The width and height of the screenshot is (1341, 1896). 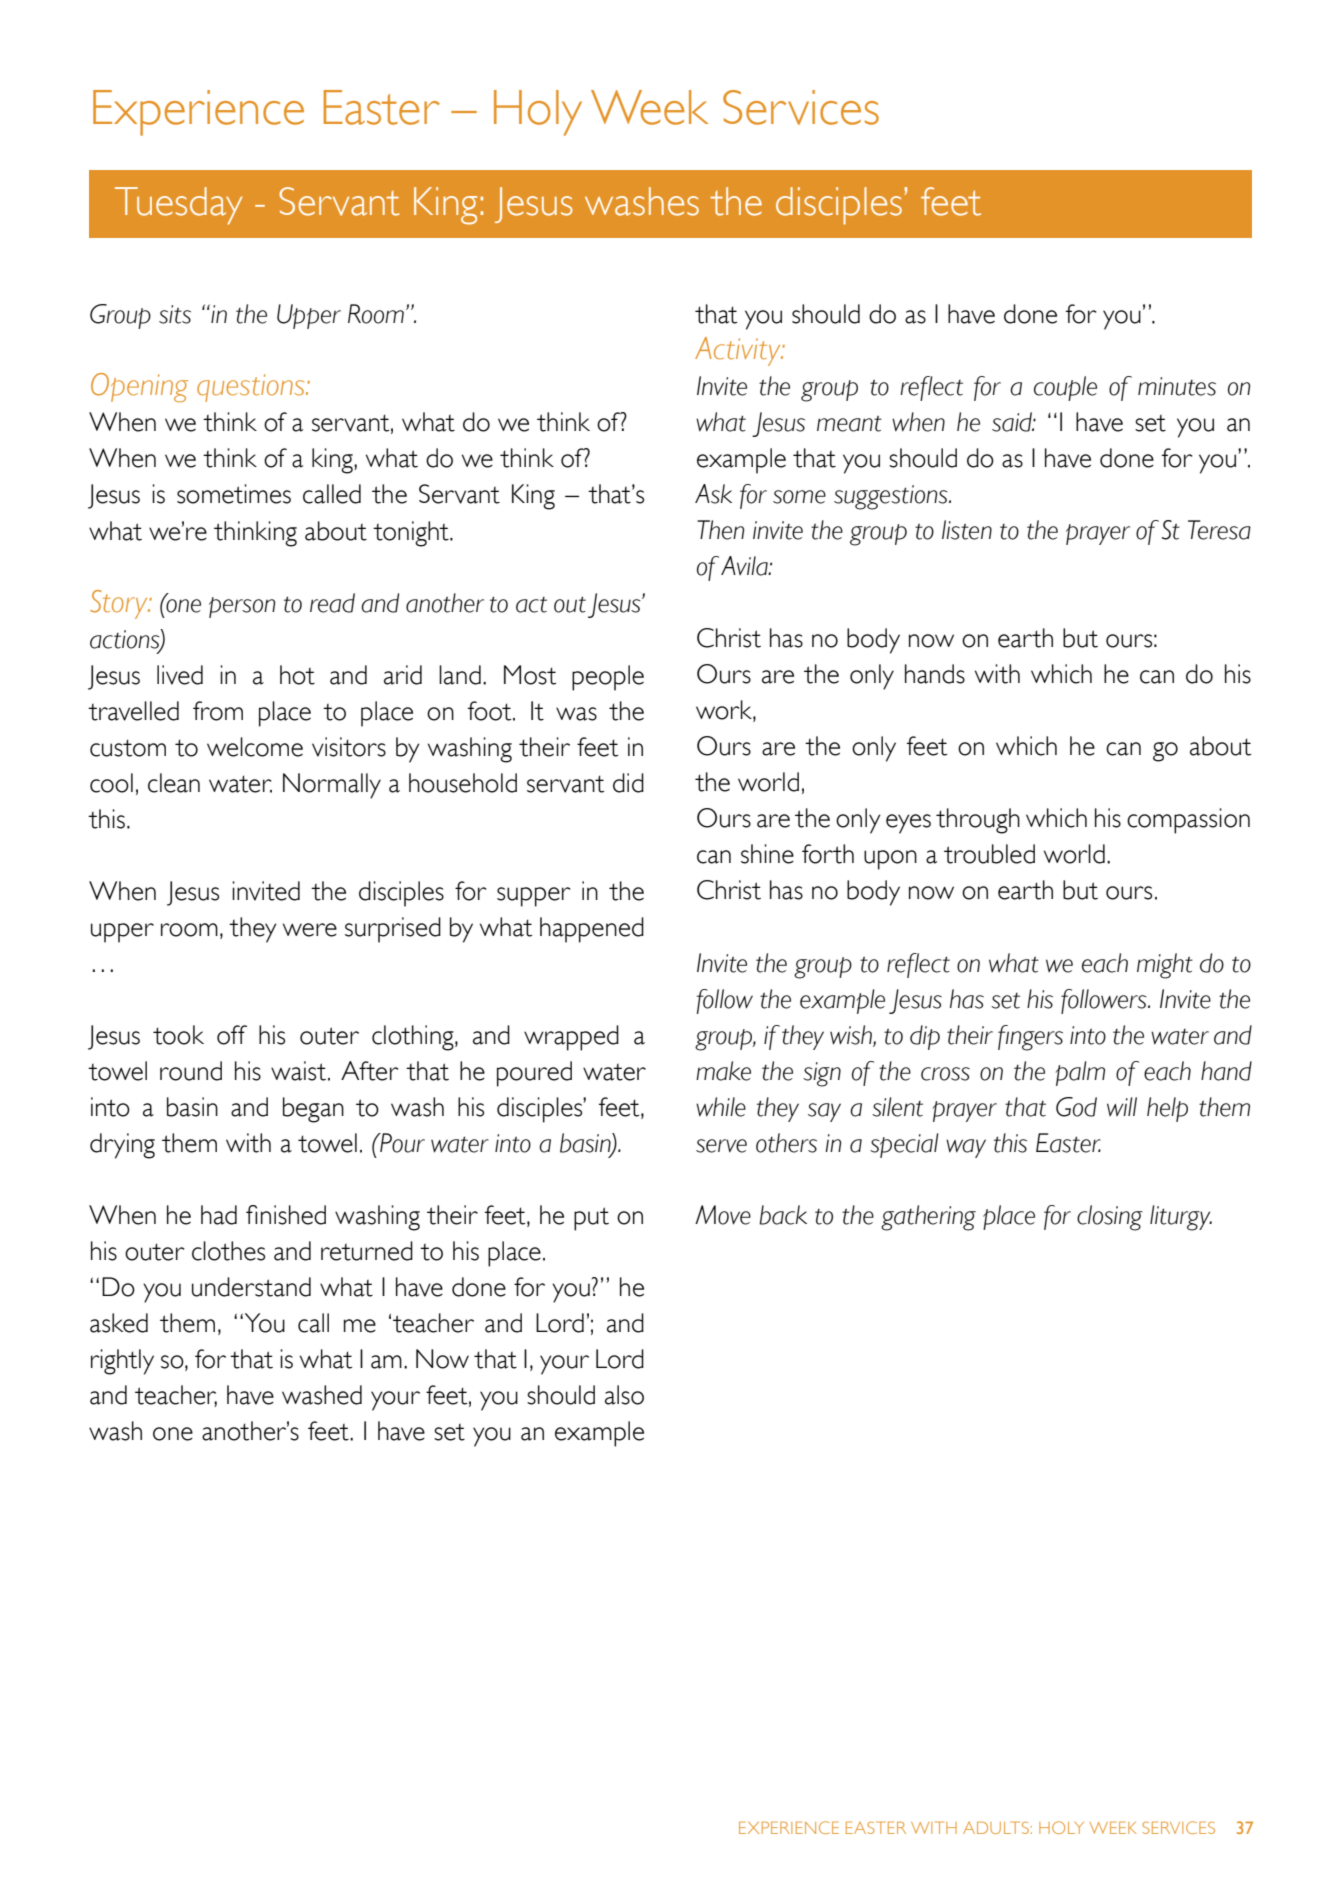 What do you see at coordinates (996, 1827) in the screenshot?
I see `ADULTS` at bounding box center [996, 1827].
